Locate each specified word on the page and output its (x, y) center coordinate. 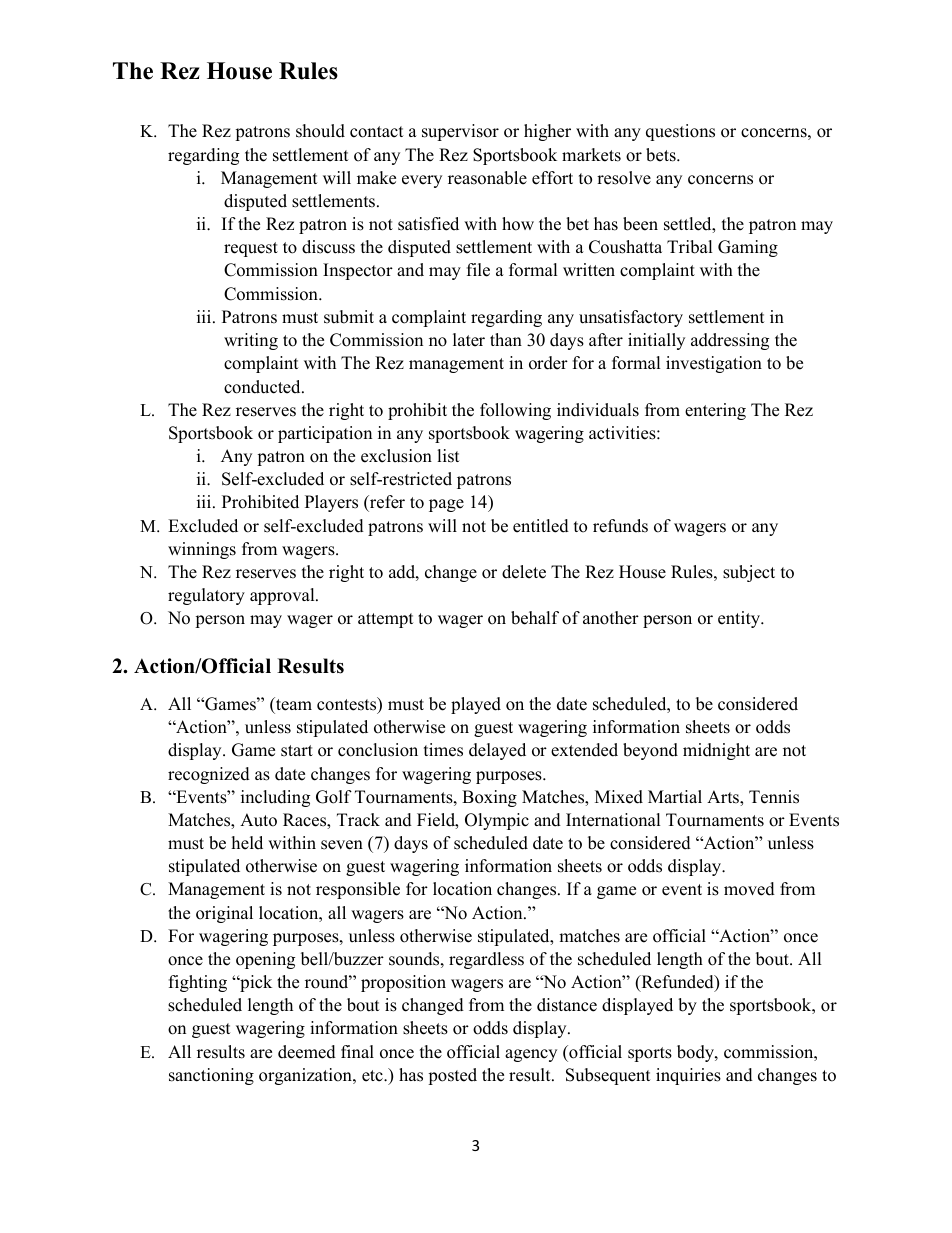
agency (531, 1055)
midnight (716, 751)
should (320, 131)
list (448, 456)
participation (325, 434)
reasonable (487, 178)
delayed (497, 751)
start (297, 751)
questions (680, 132)
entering (715, 411)
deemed (307, 1052)
